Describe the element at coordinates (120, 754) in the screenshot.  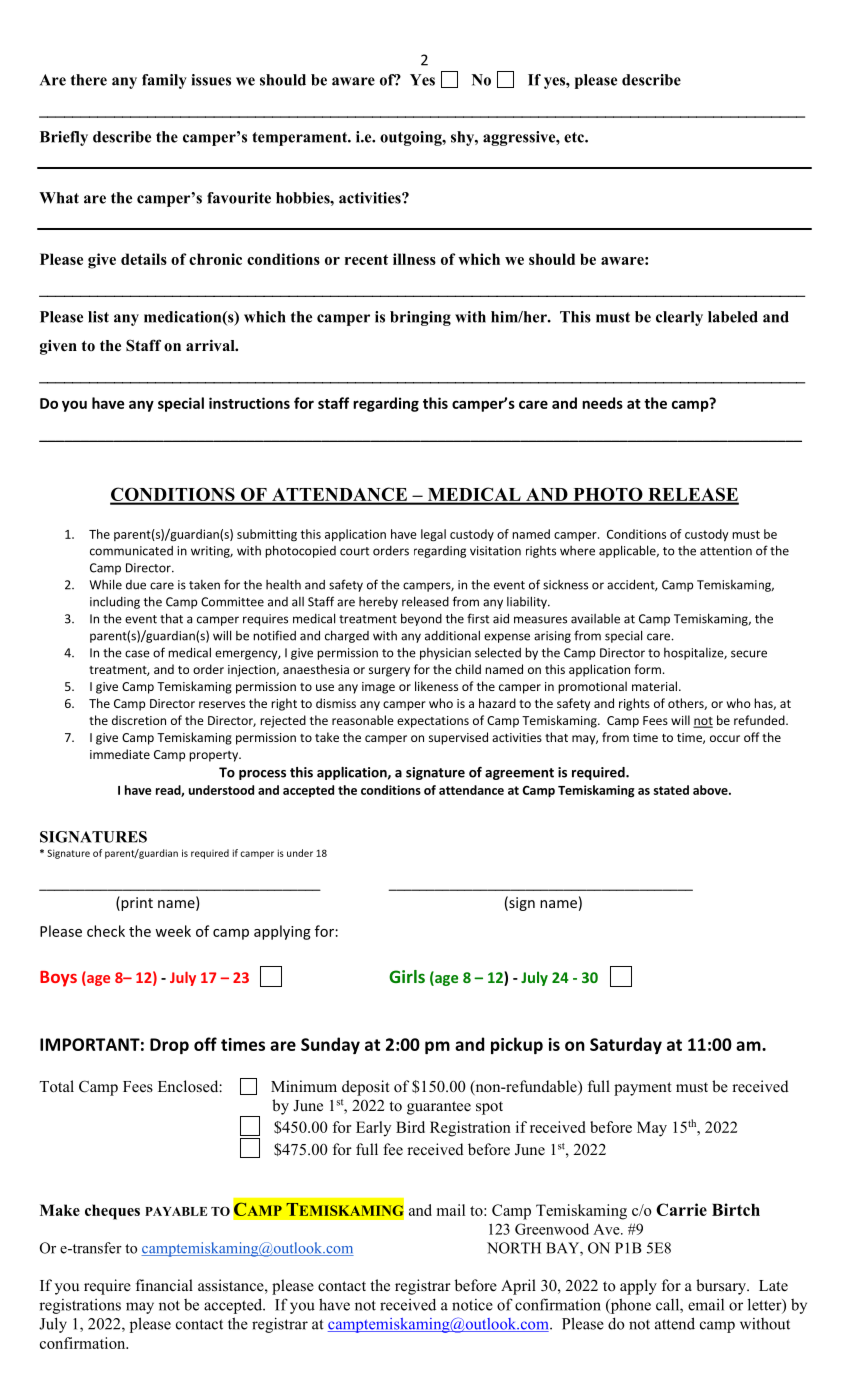
I see `immediate` at that location.
